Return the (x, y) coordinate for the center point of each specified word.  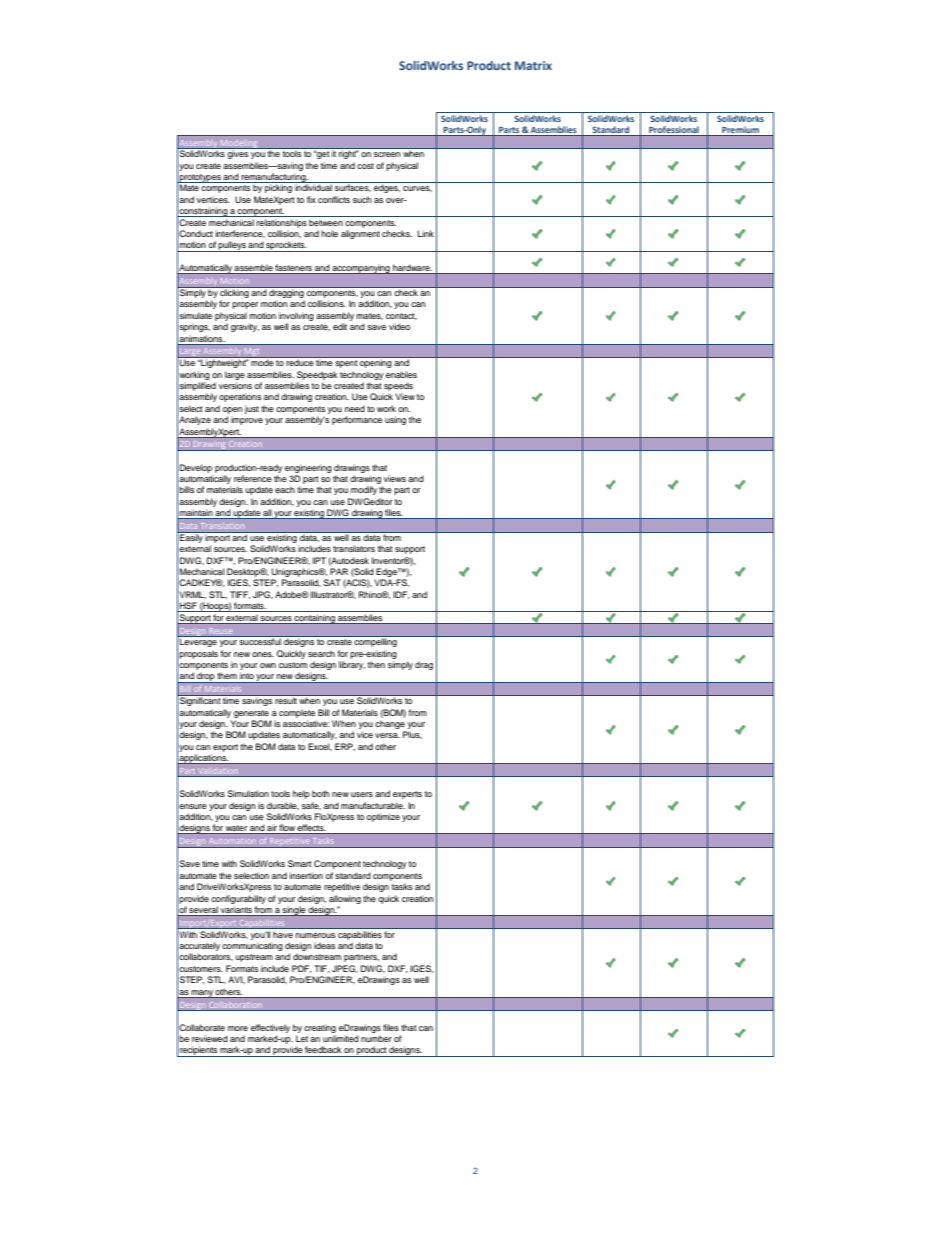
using (395, 420)
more (238, 1028)
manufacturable (373, 805)
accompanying (361, 270)
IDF (401, 595)
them (227, 676)
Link (426, 233)
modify (364, 490)
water (236, 829)
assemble (254, 269)
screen (387, 154)
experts (407, 795)
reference (253, 478)
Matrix (533, 65)
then (376, 664)
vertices (213, 199)
